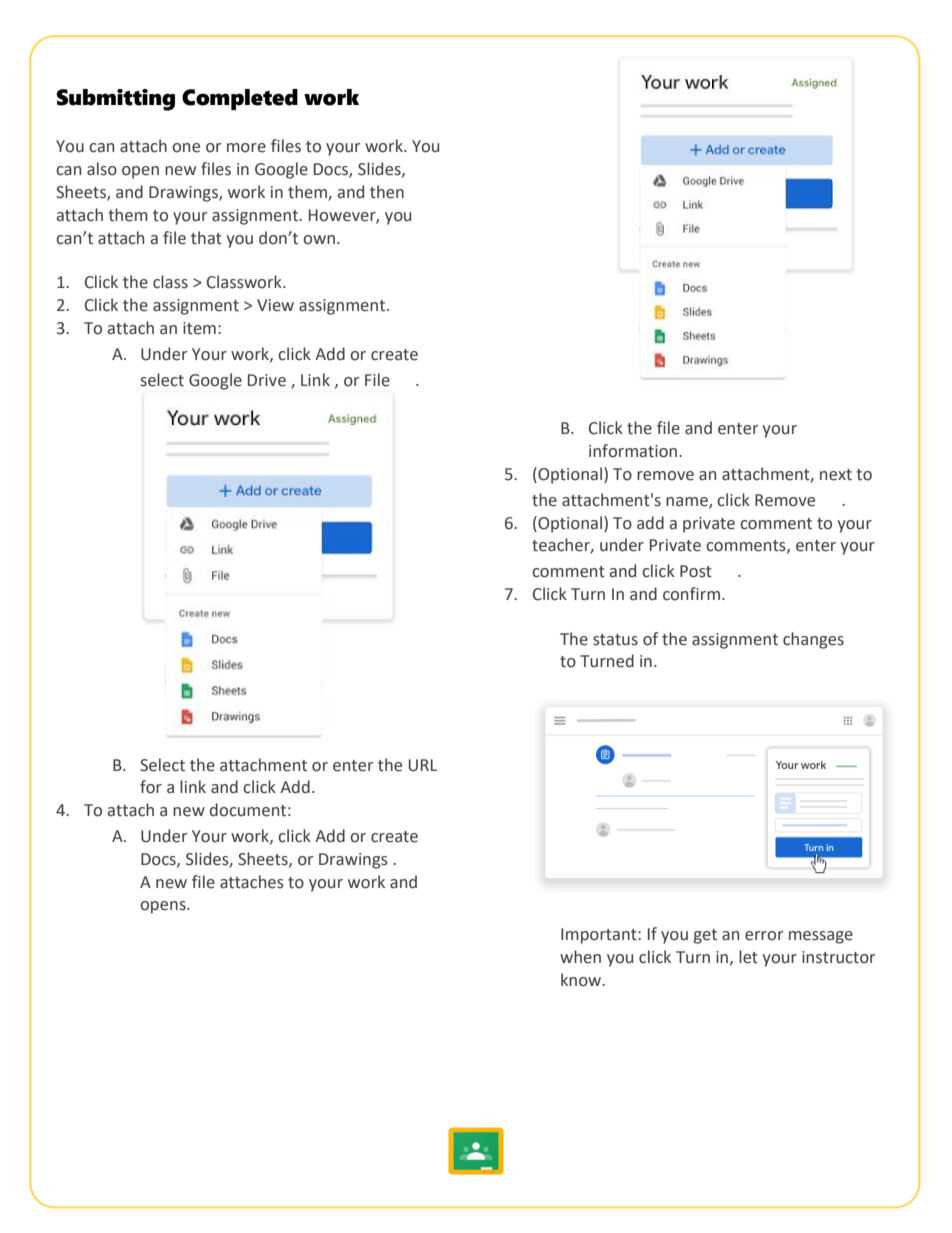 This document has height=1233, width=952. I want to click on status, so click(615, 640).
